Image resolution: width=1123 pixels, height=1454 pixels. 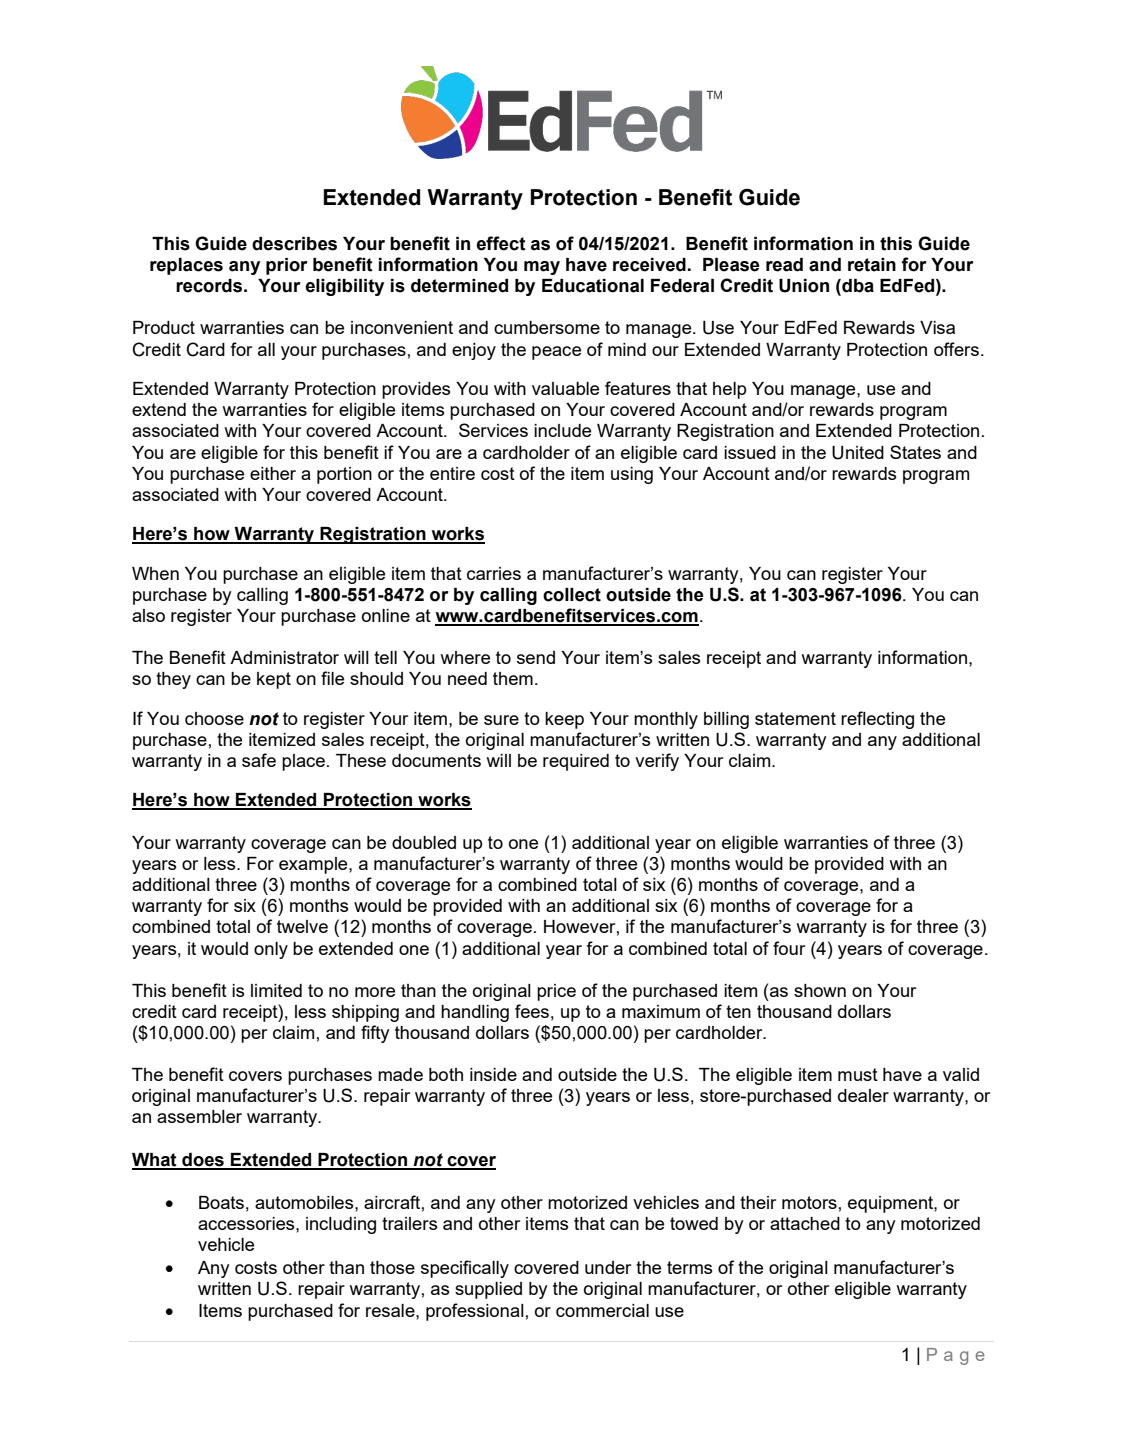 I want to click on assembler, so click(x=199, y=1116).
